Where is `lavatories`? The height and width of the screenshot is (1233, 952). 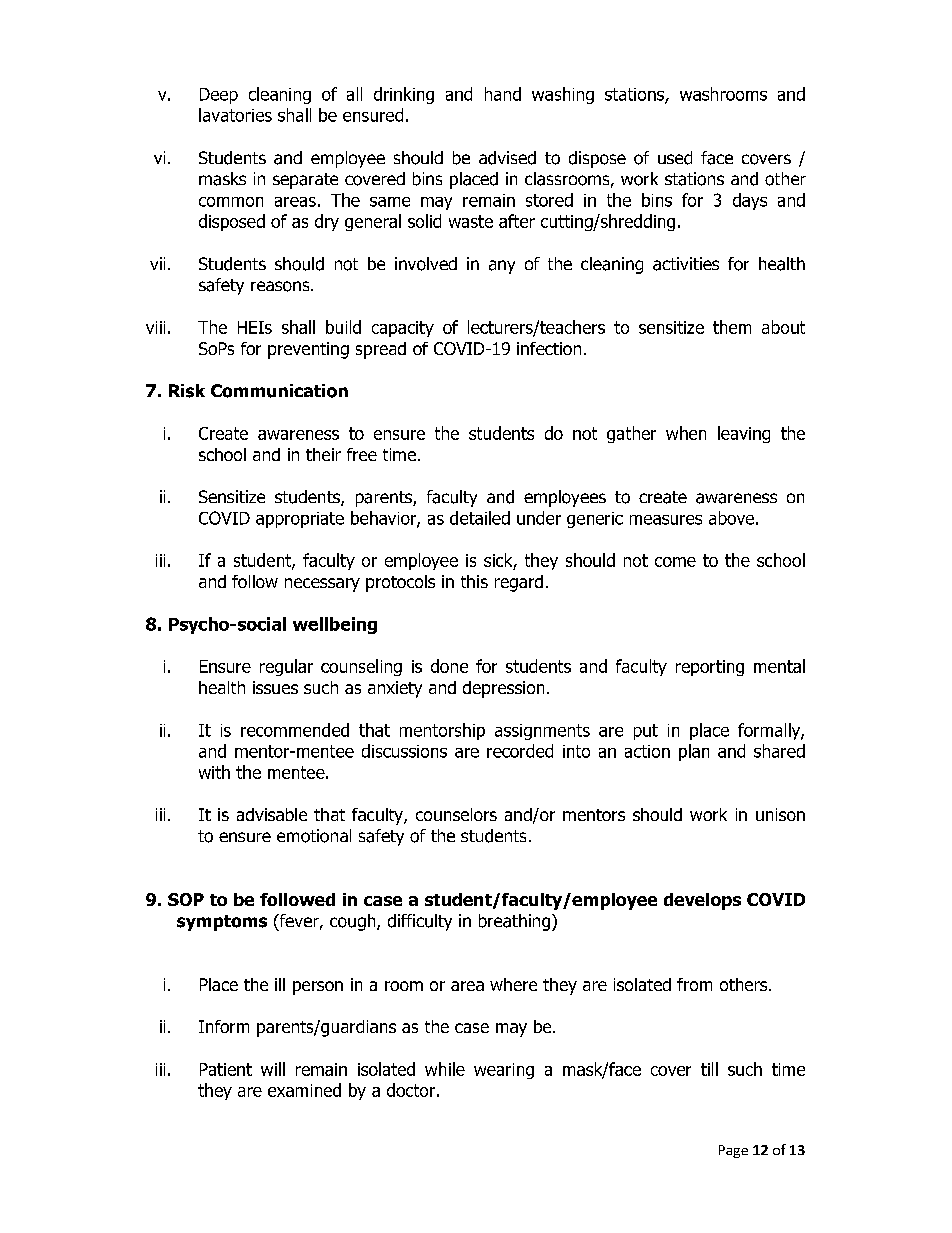 lavatories is located at coordinates (235, 115).
